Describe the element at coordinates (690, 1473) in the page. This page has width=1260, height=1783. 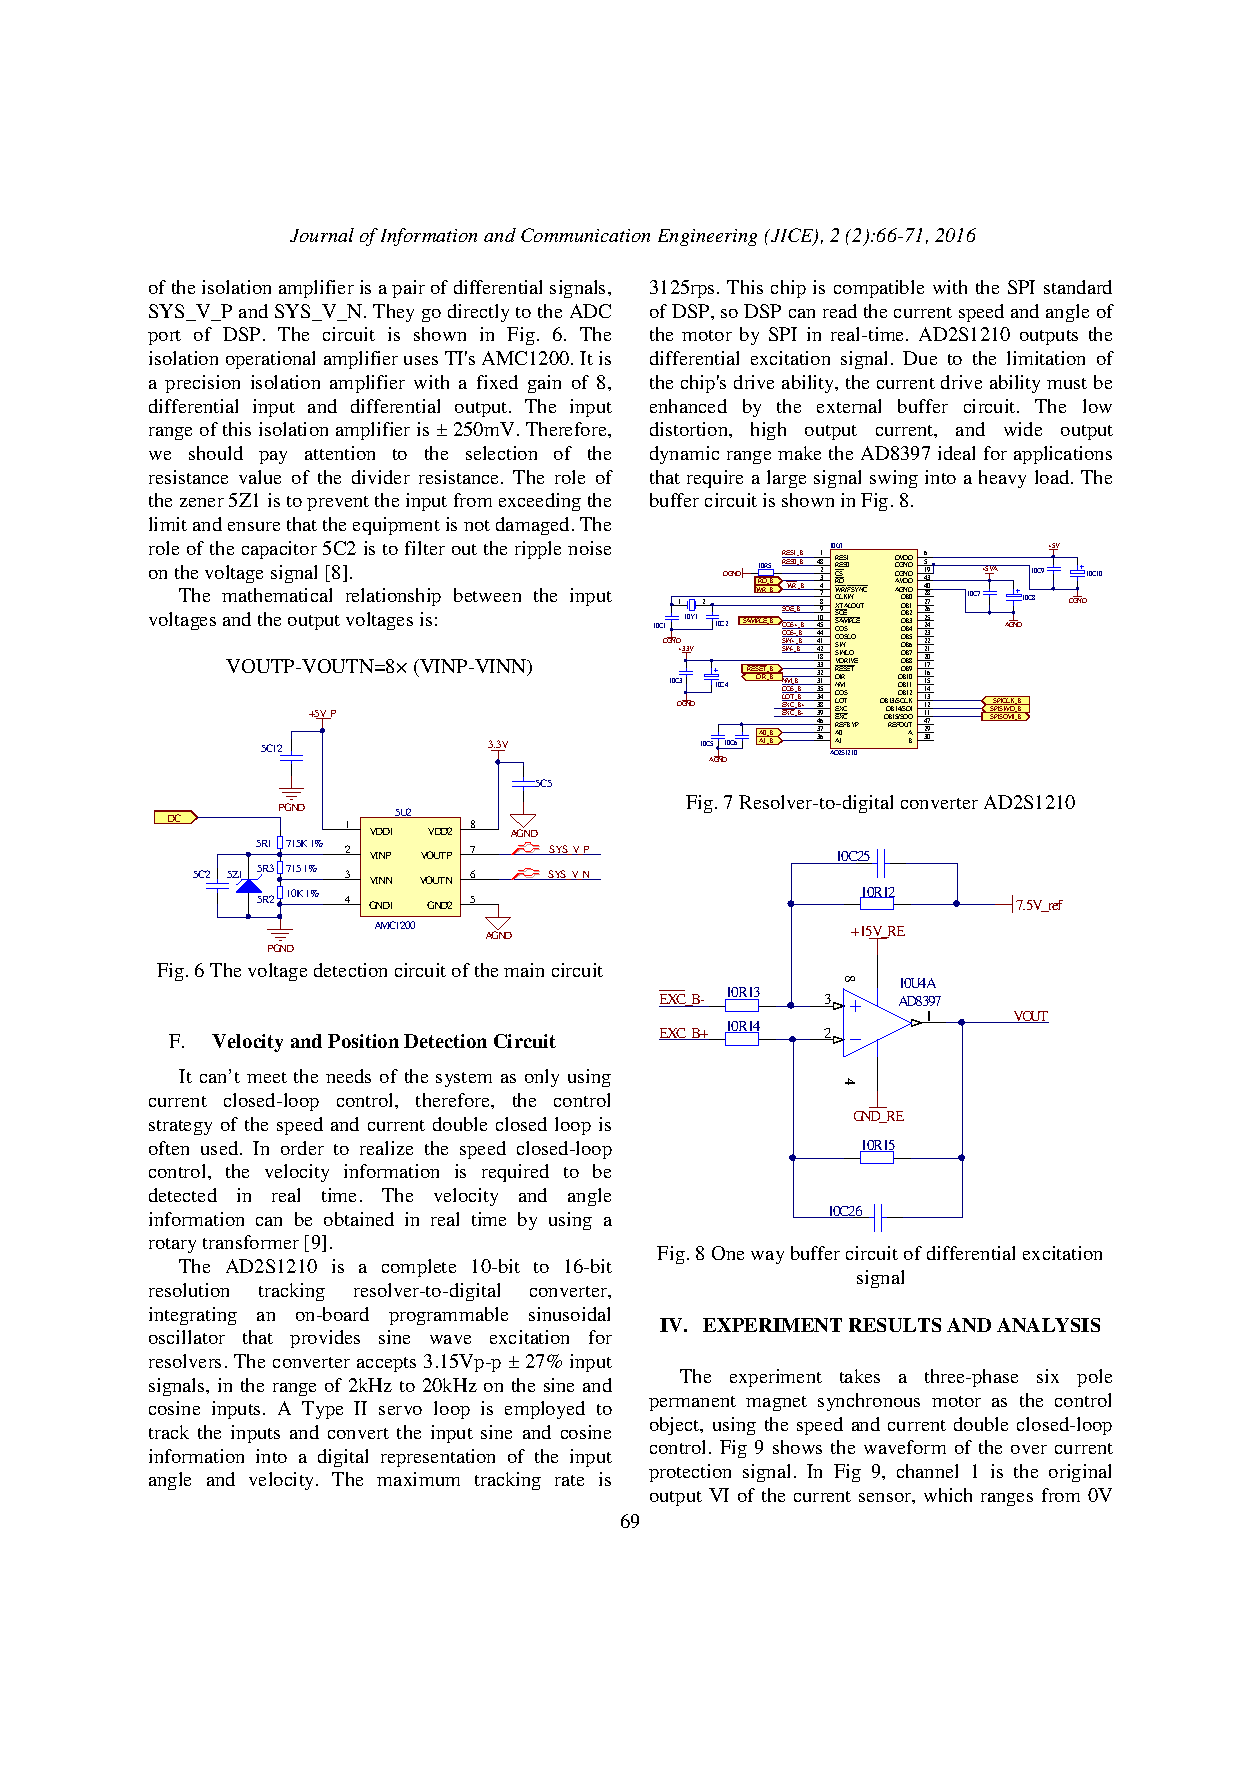
I see `protection` at that location.
